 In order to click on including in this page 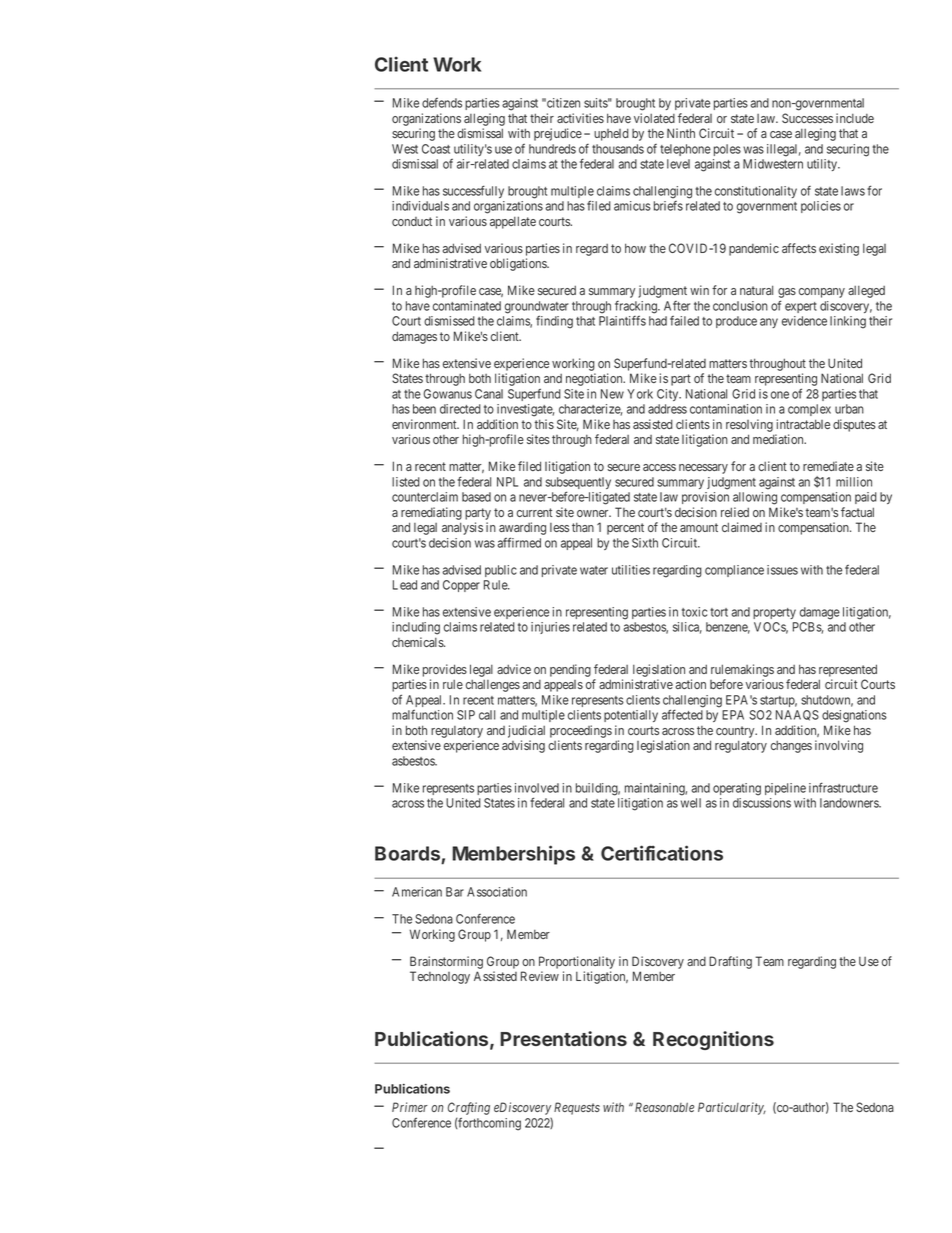, I will do `click(416, 628)`.
